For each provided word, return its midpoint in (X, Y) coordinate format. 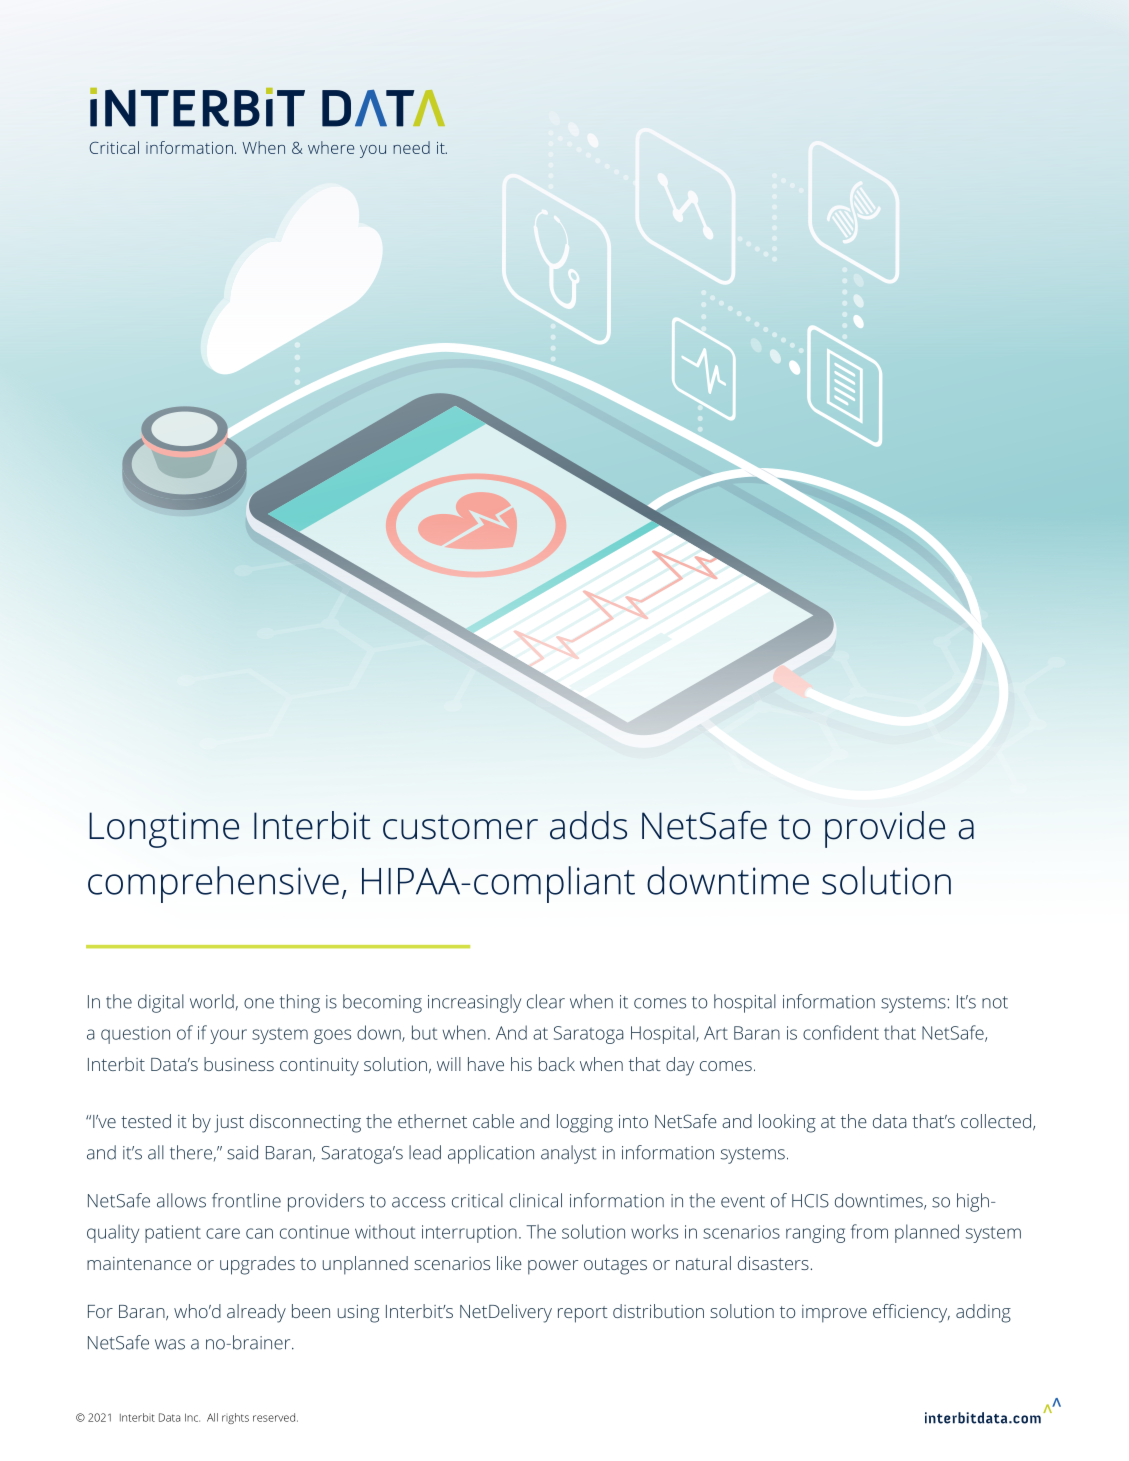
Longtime (164, 830)
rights (235, 1418)
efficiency (911, 1313)
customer (460, 827)
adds (588, 825)
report (583, 1314)
